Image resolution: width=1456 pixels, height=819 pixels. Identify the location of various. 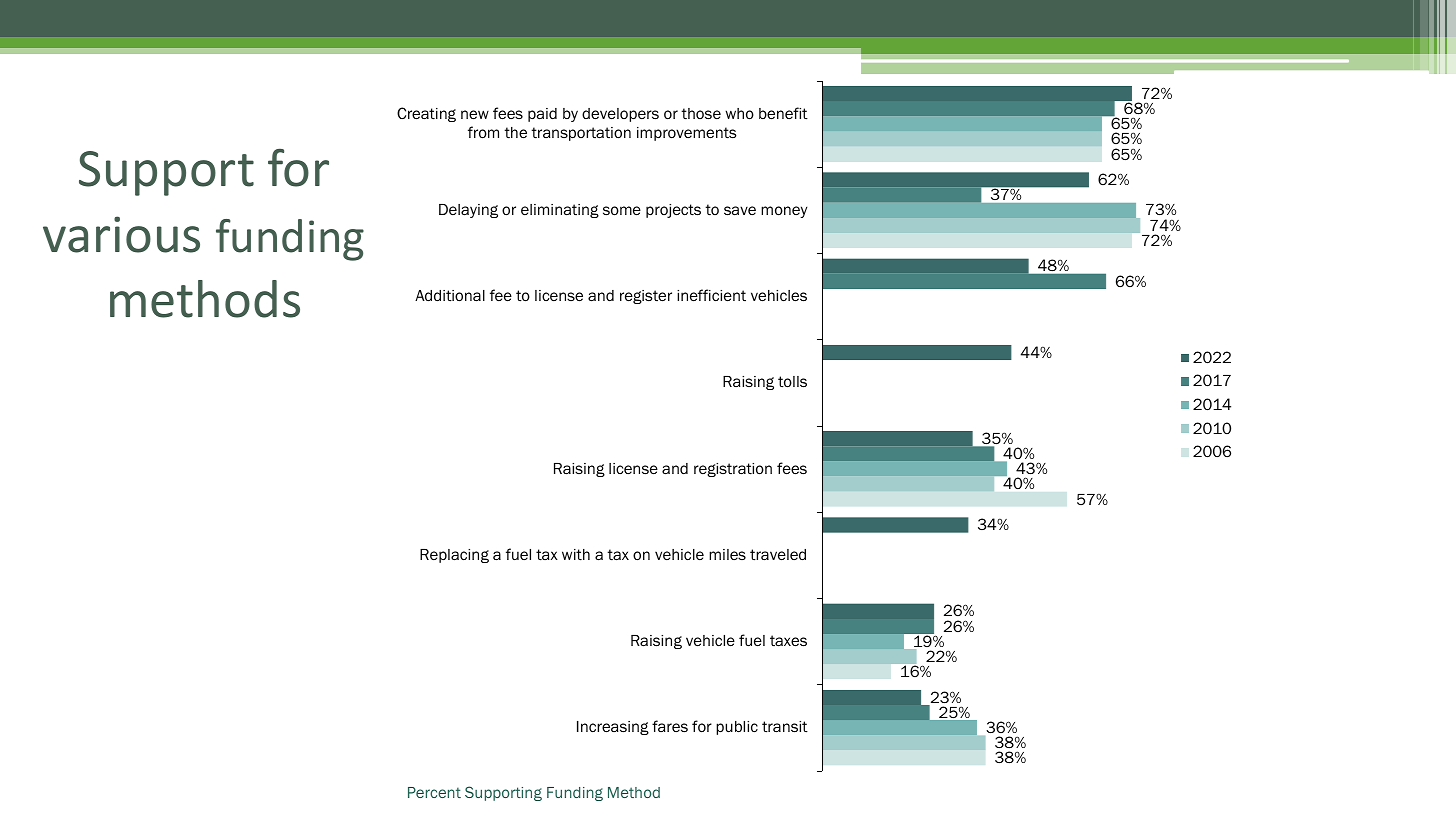
(121, 234).
